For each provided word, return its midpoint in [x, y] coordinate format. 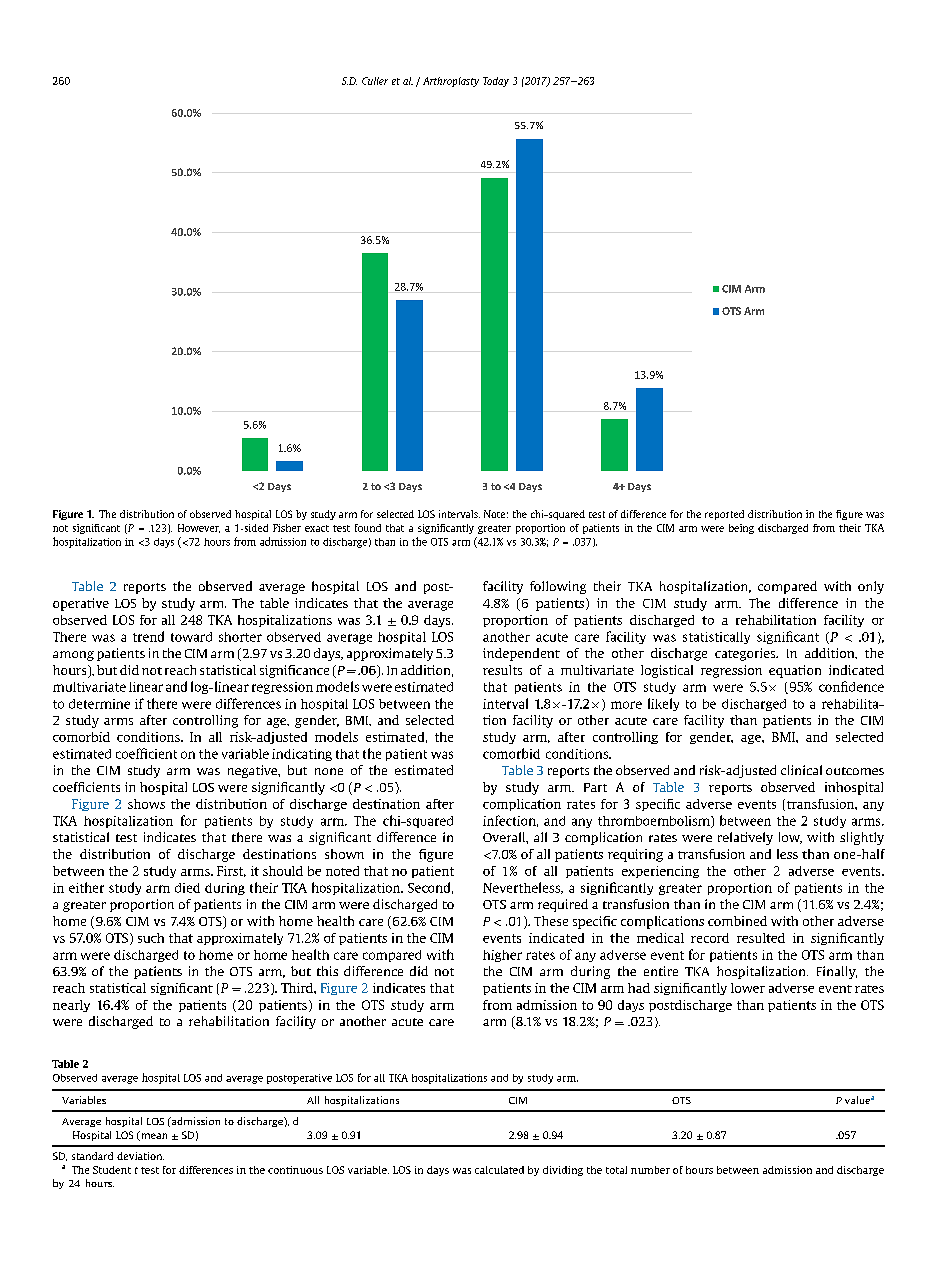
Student [112, 1170]
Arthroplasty [451, 82]
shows [146, 804]
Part [595, 787]
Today [496, 82]
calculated [499, 1170]
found [368, 528]
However [199, 528]
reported [724, 515]
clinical [801, 770]
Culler [375, 81]
